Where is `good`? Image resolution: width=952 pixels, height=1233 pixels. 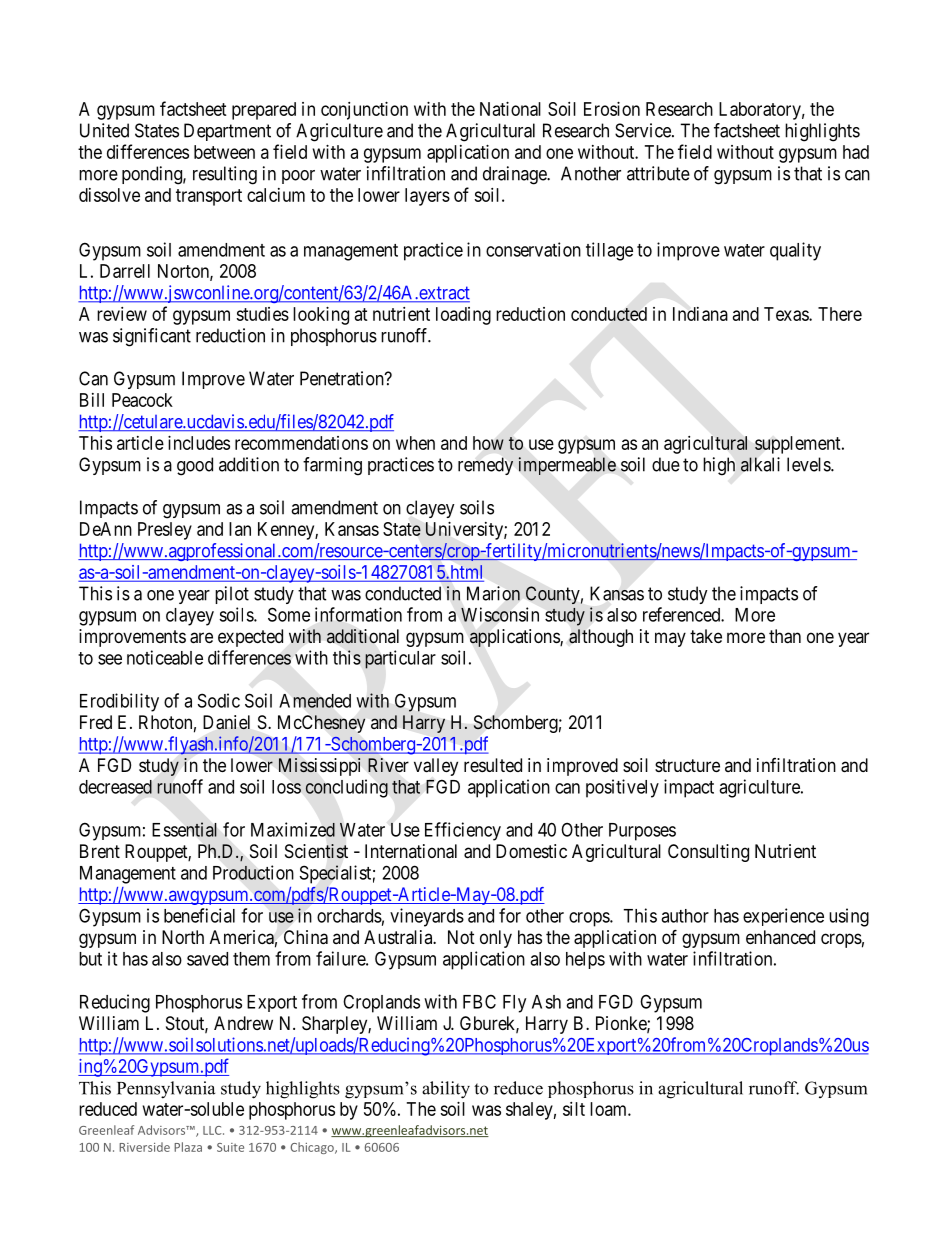
good is located at coordinates (195, 466).
